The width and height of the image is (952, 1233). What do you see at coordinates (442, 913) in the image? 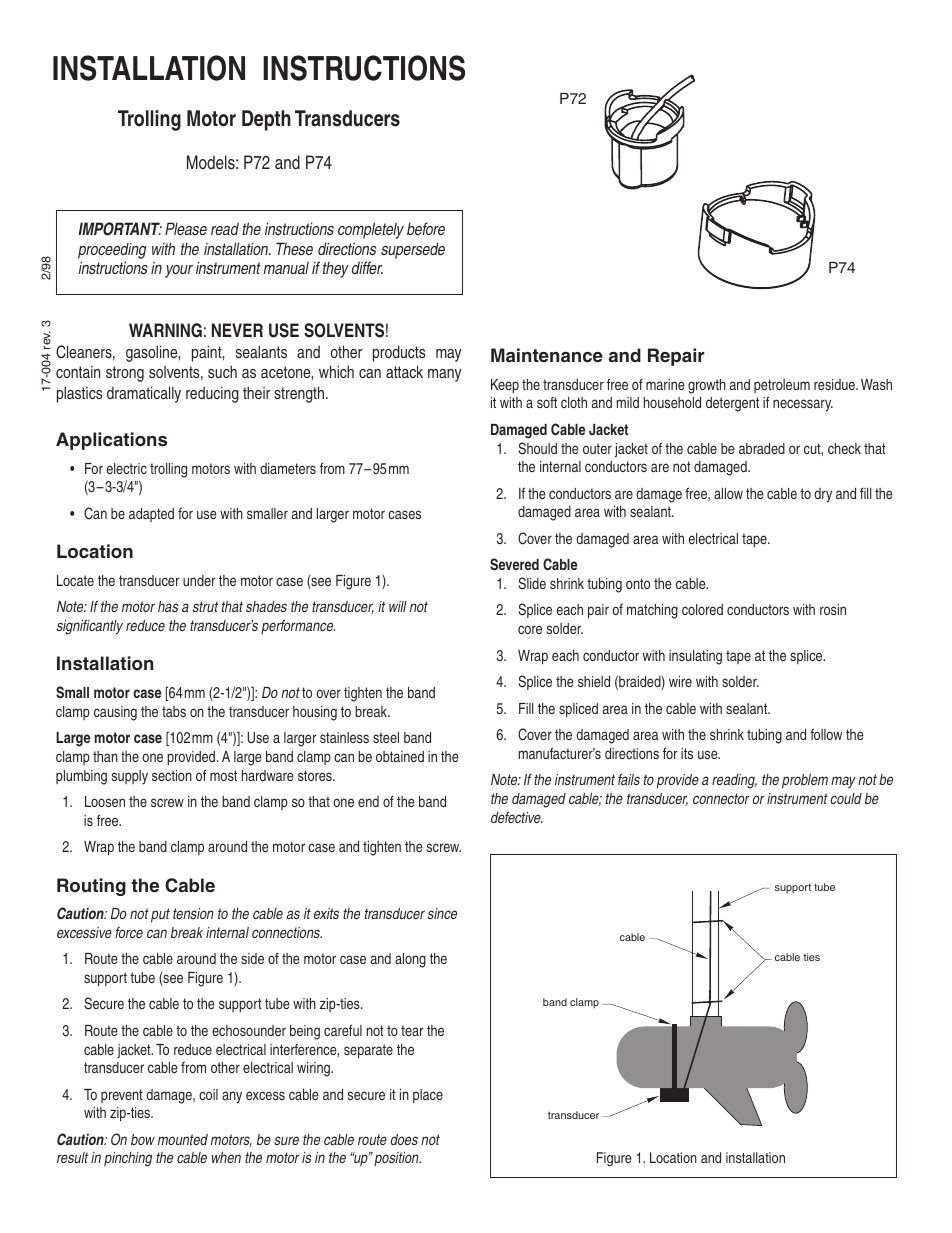
I see `since` at bounding box center [442, 913].
